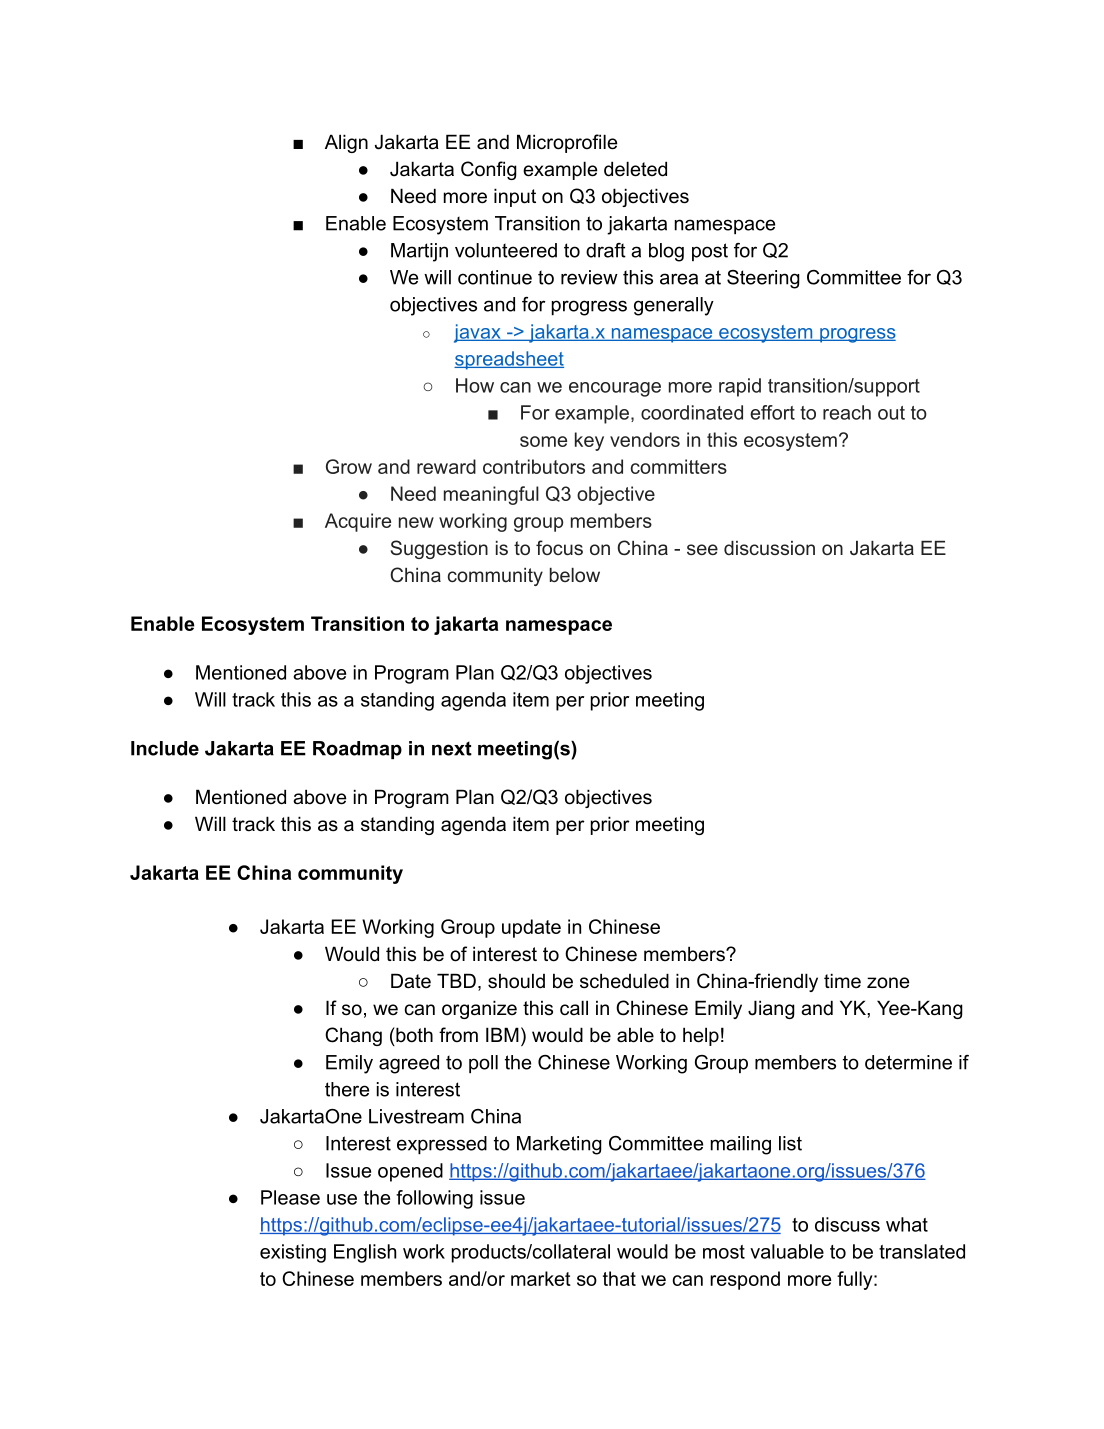 This image has height=1429, width=1104. I want to click on Include, so click(165, 748).
